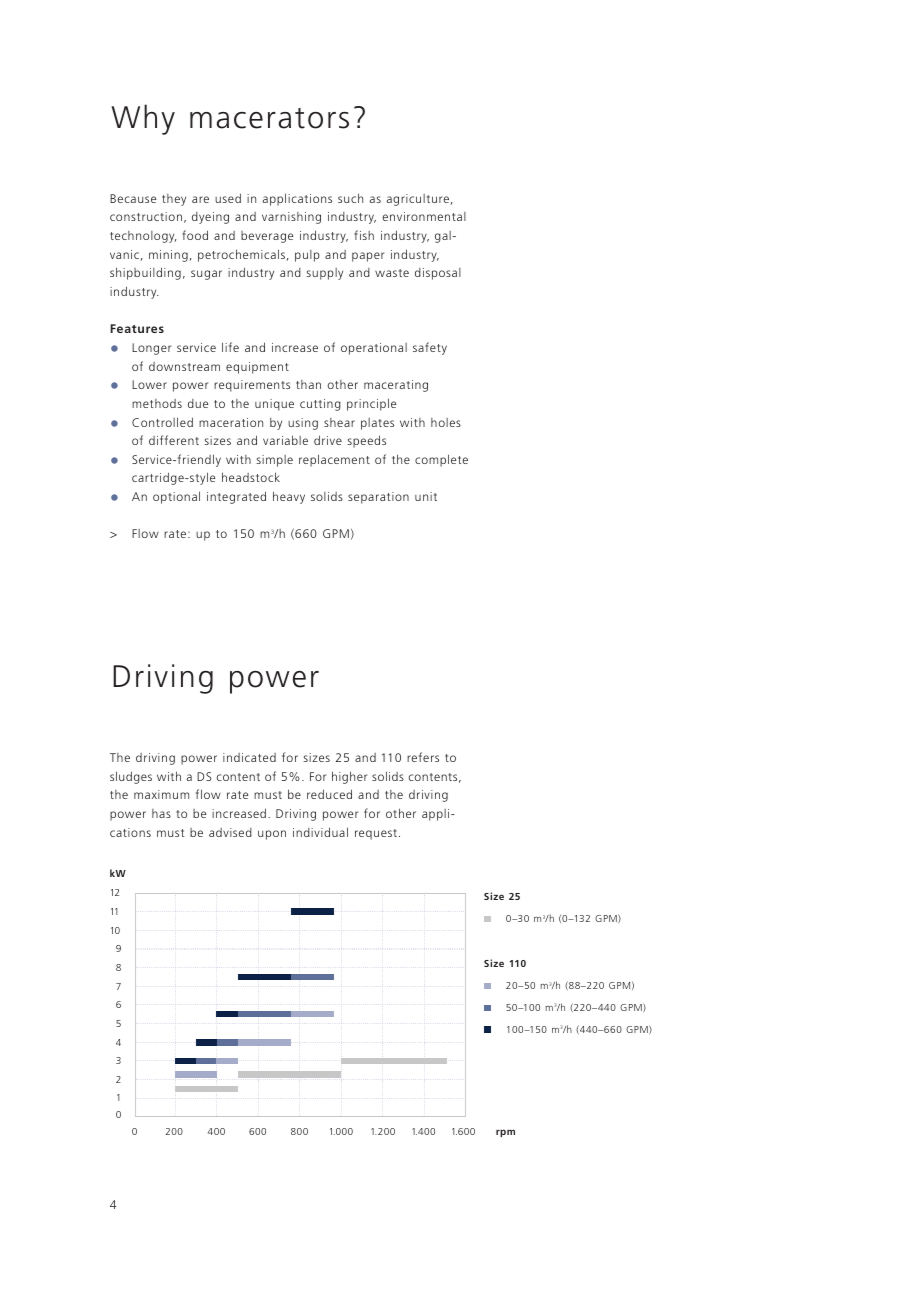 The image size is (924, 1308). I want to click on unit, so click(426, 496).
